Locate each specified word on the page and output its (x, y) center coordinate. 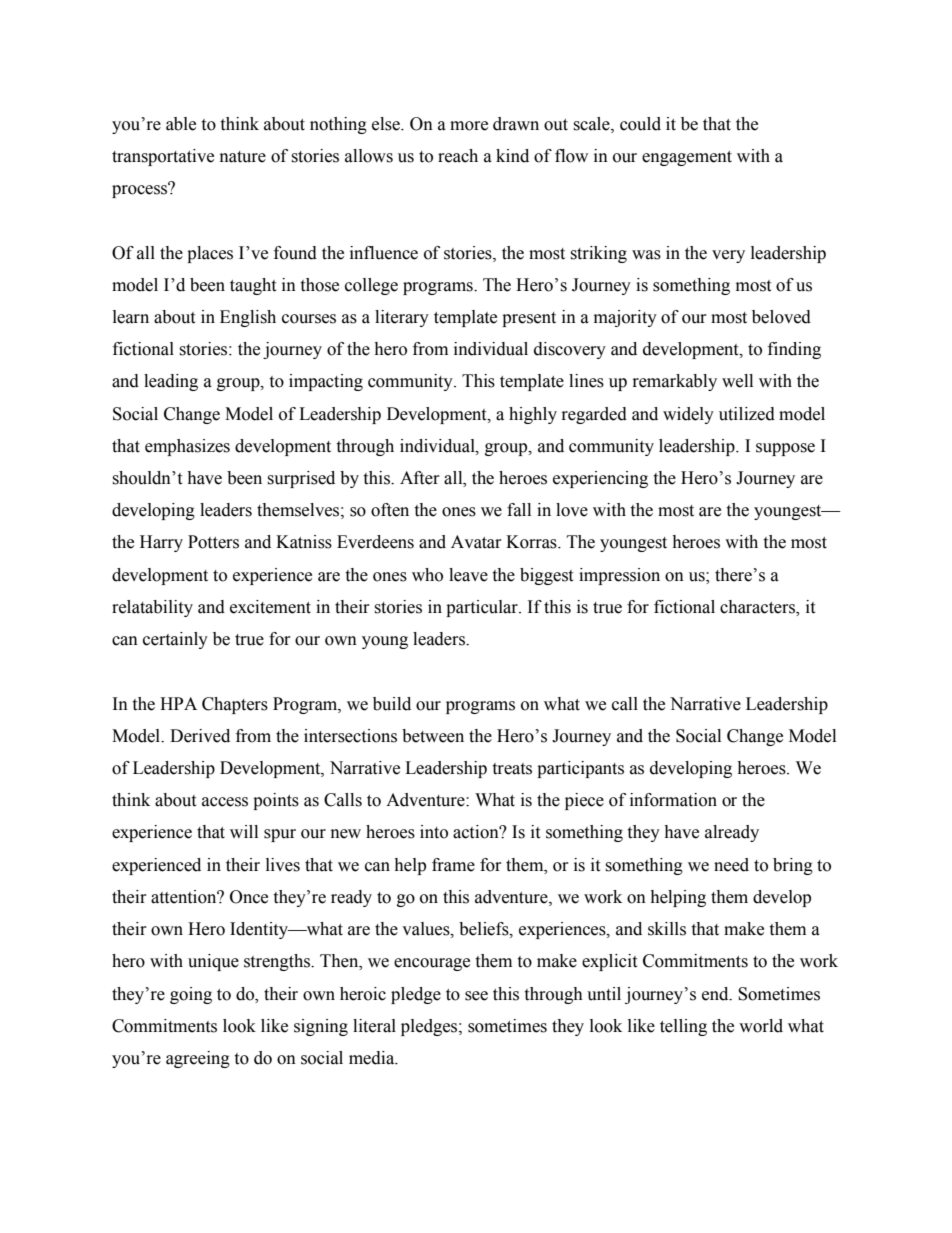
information (673, 800)
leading (171, 382)
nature (243, 157)
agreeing (198, 1059)
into (434, 832)
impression (619, 576)
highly (533, 415)
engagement (687, 158)
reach (458, 156)
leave (468, 575)
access (225, 802)
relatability (152, 608)
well (737, 381)
